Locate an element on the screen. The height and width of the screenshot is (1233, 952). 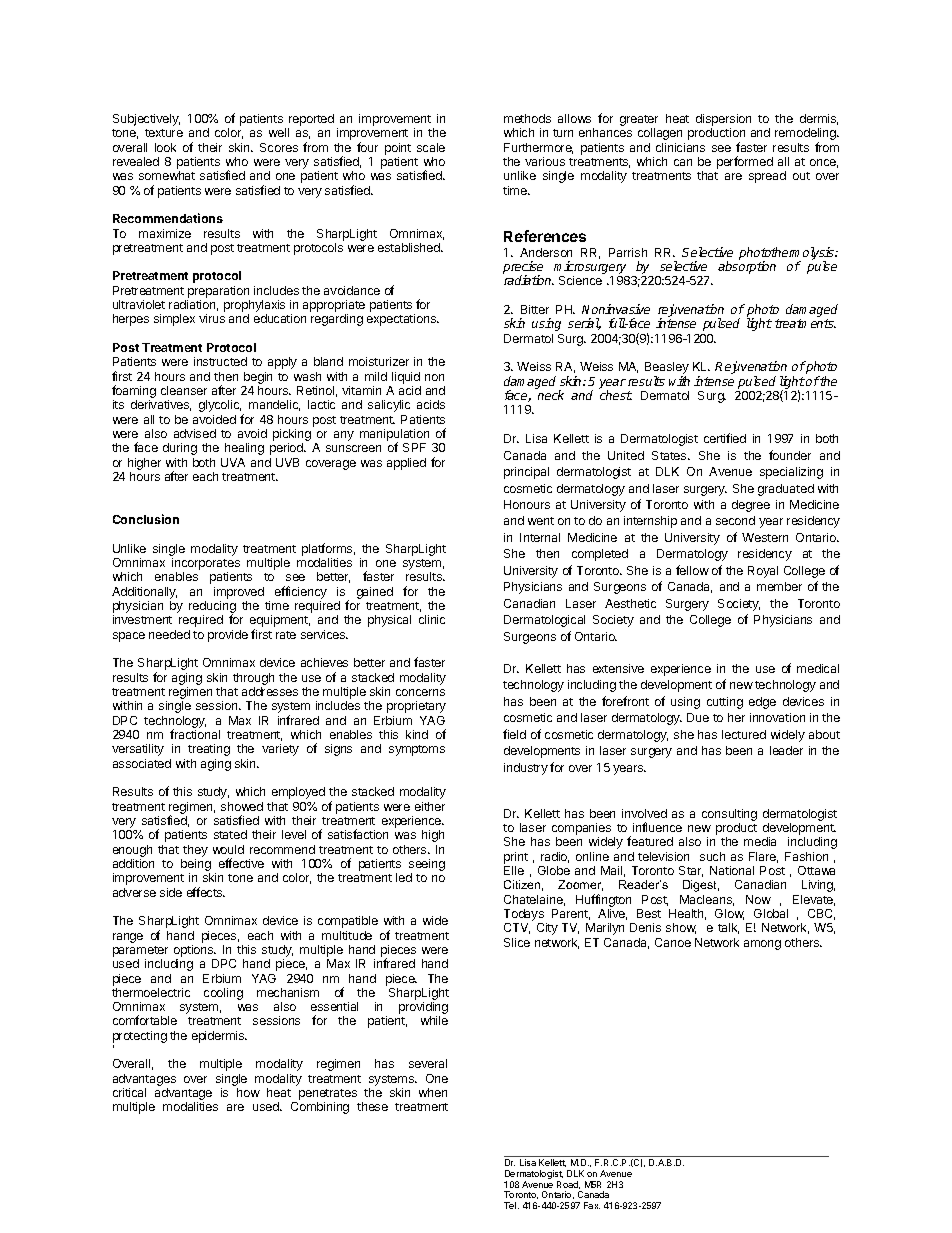
Beasley is located at coordinates (667, 369).
